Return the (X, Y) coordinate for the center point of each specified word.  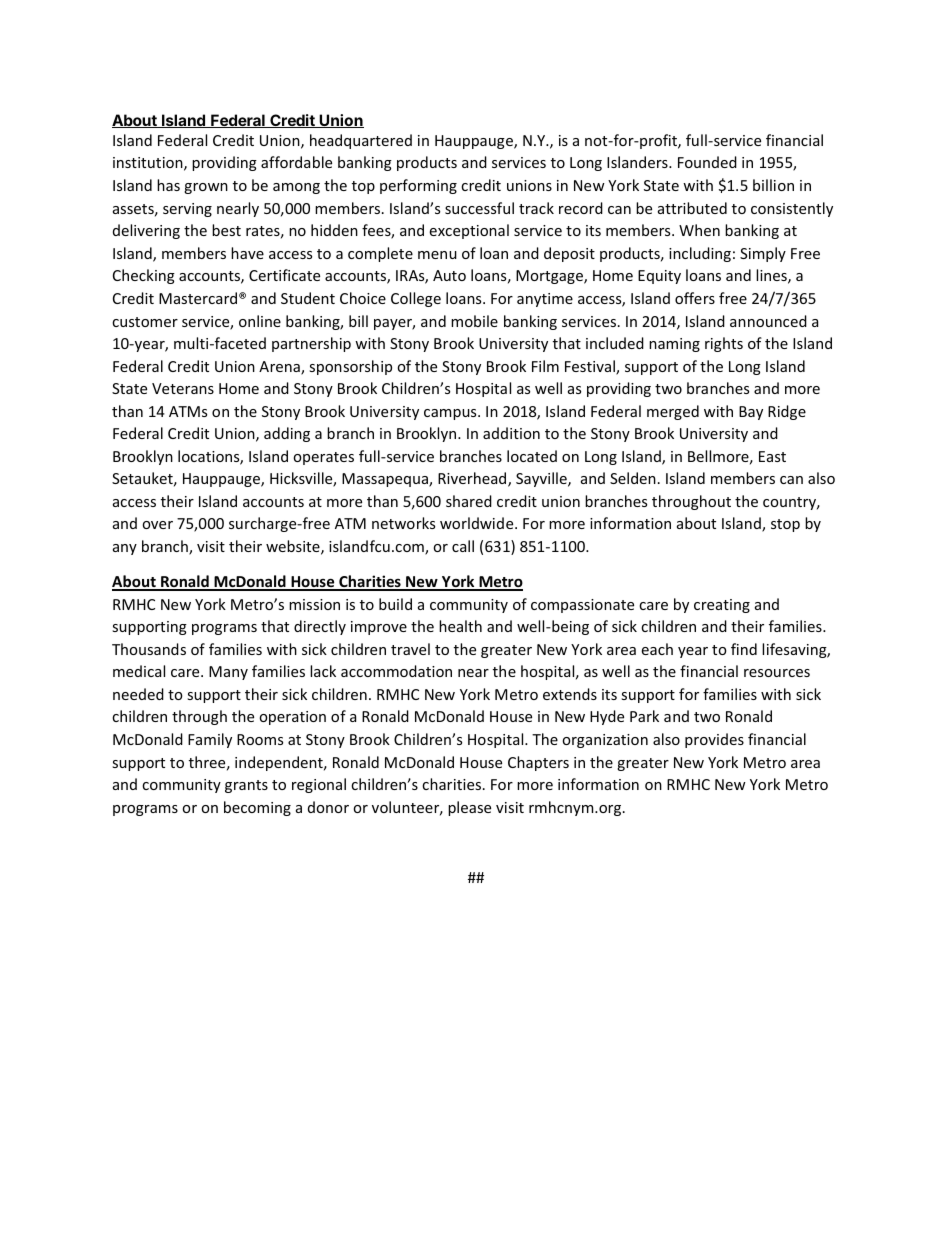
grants (246, 786)
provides (714, 740)
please (469, 808)
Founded (707, 162)
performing (418, 186)
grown (206, 188)
